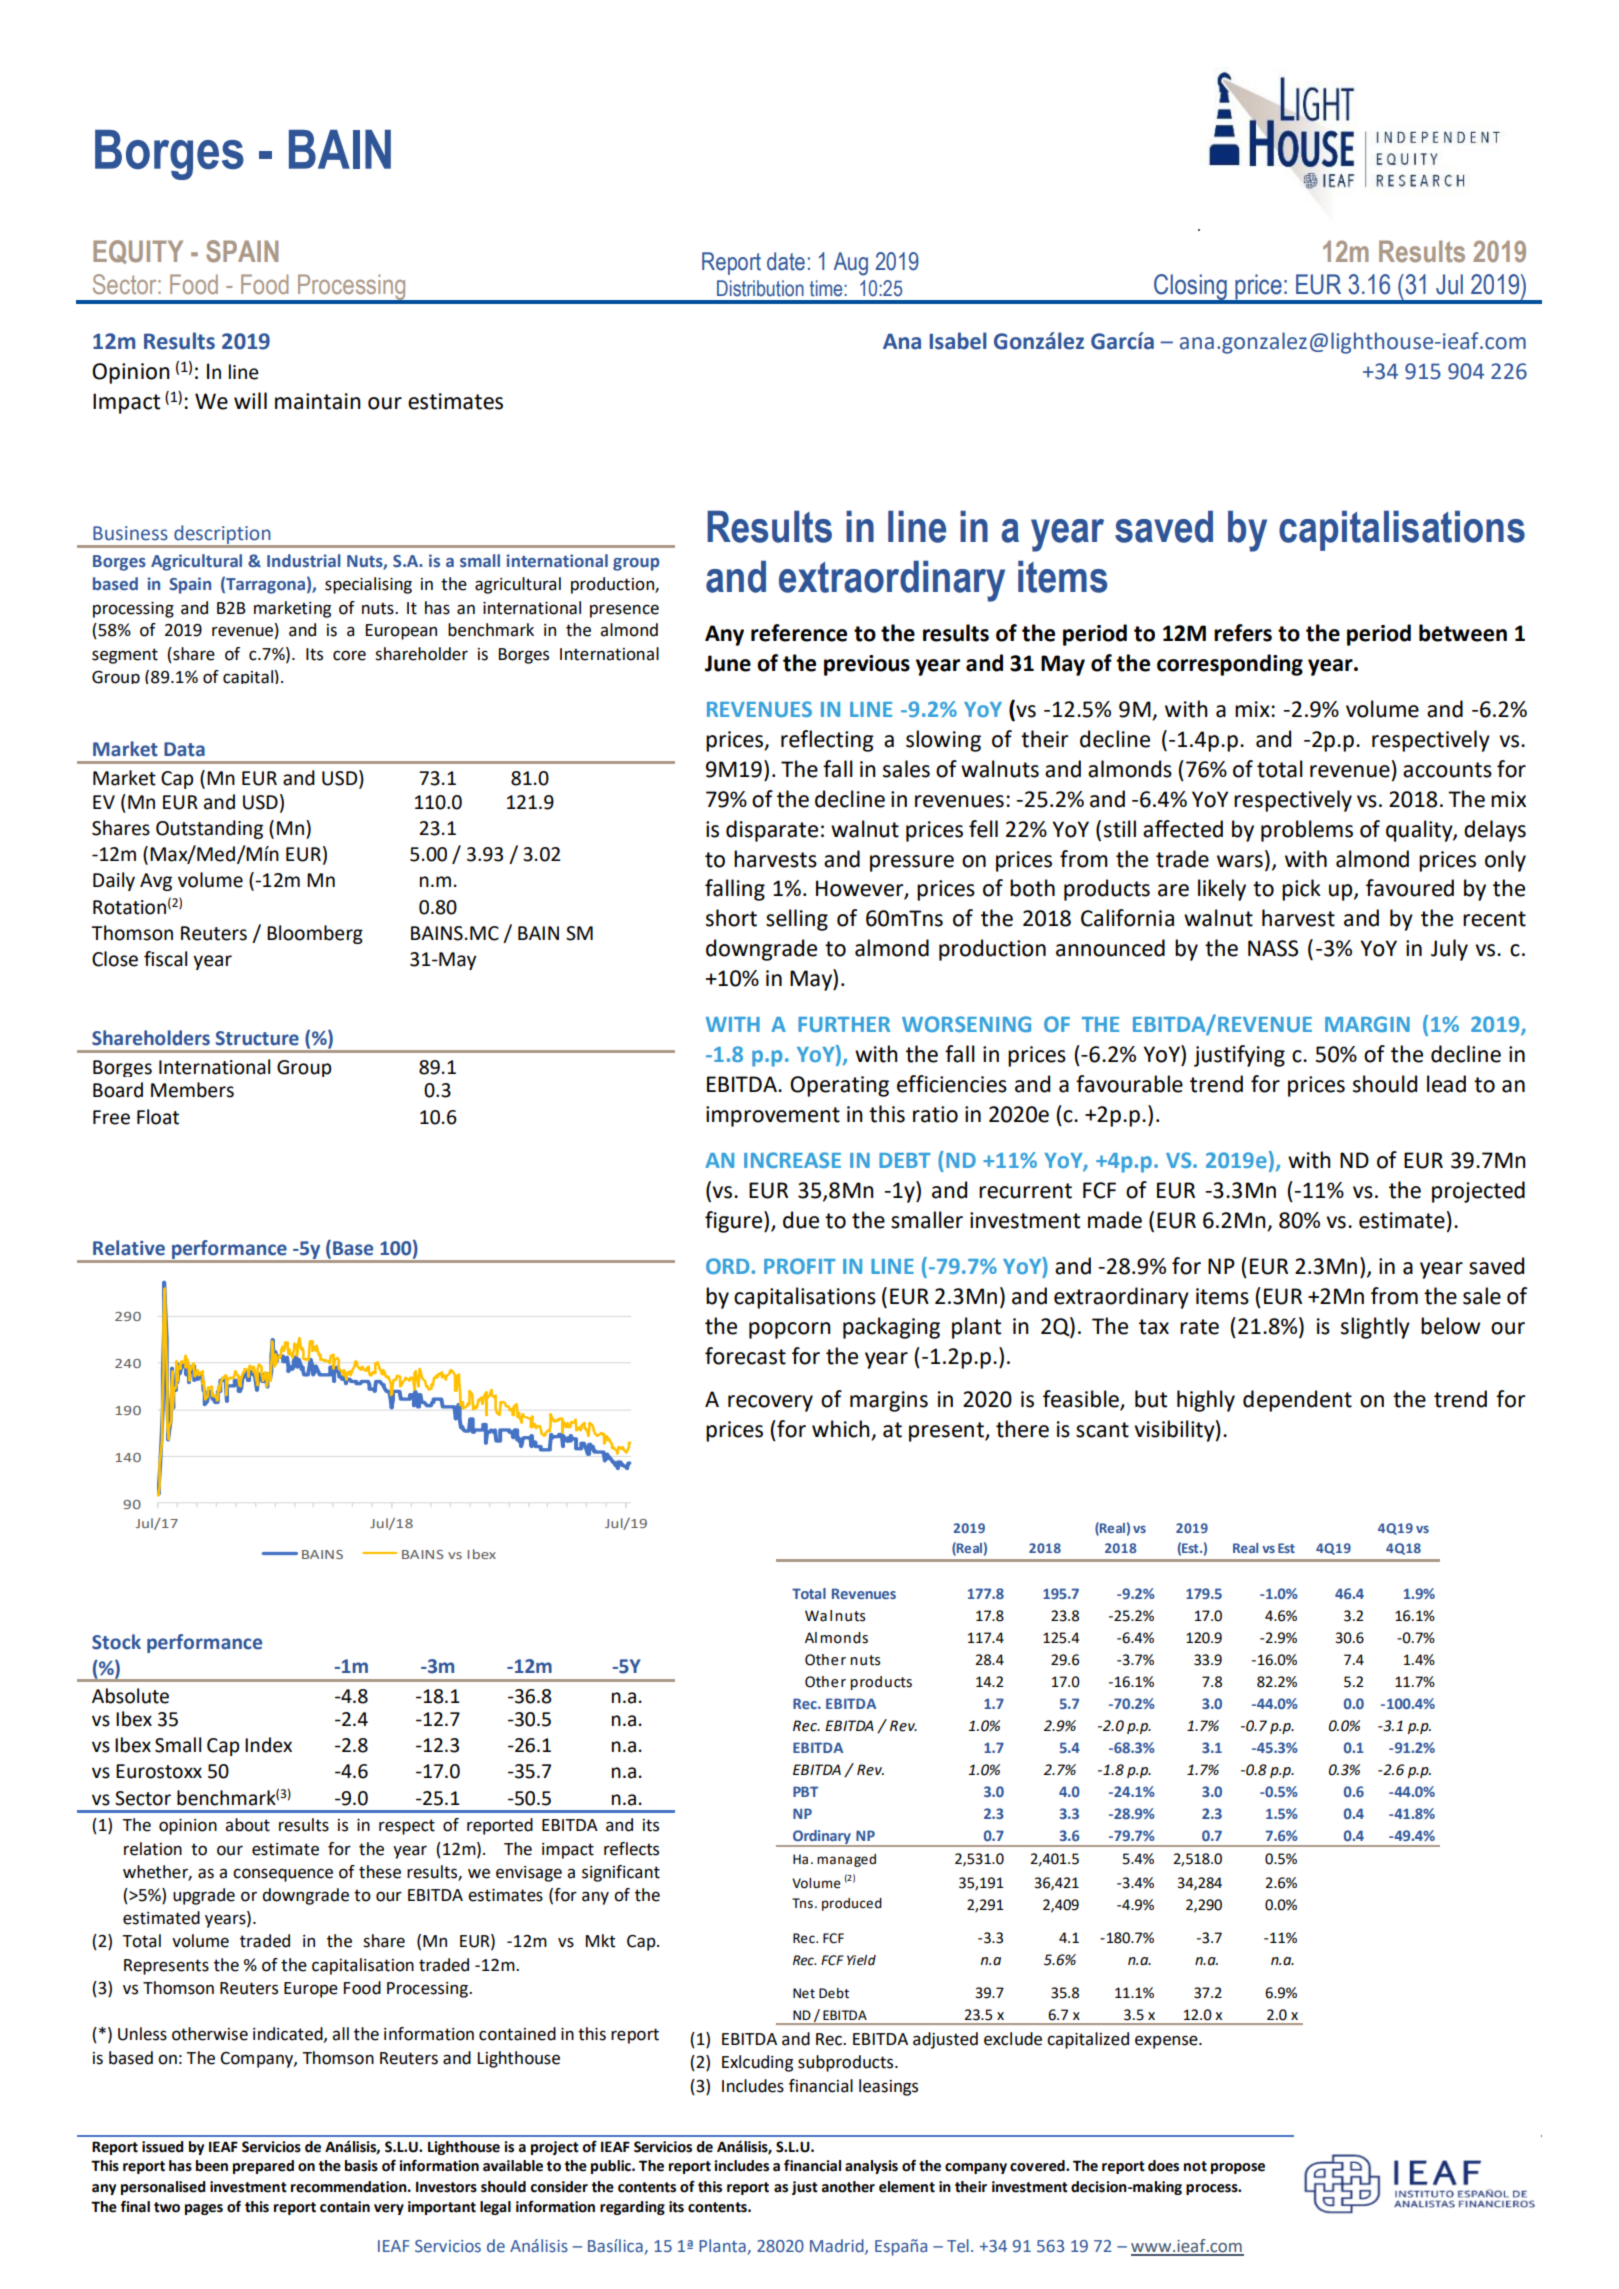 The image size is (1619, 2289). What do you see at coordinates (1238, 2168) in the image?
I see `propose` at bounding box center [1238, 2168].
